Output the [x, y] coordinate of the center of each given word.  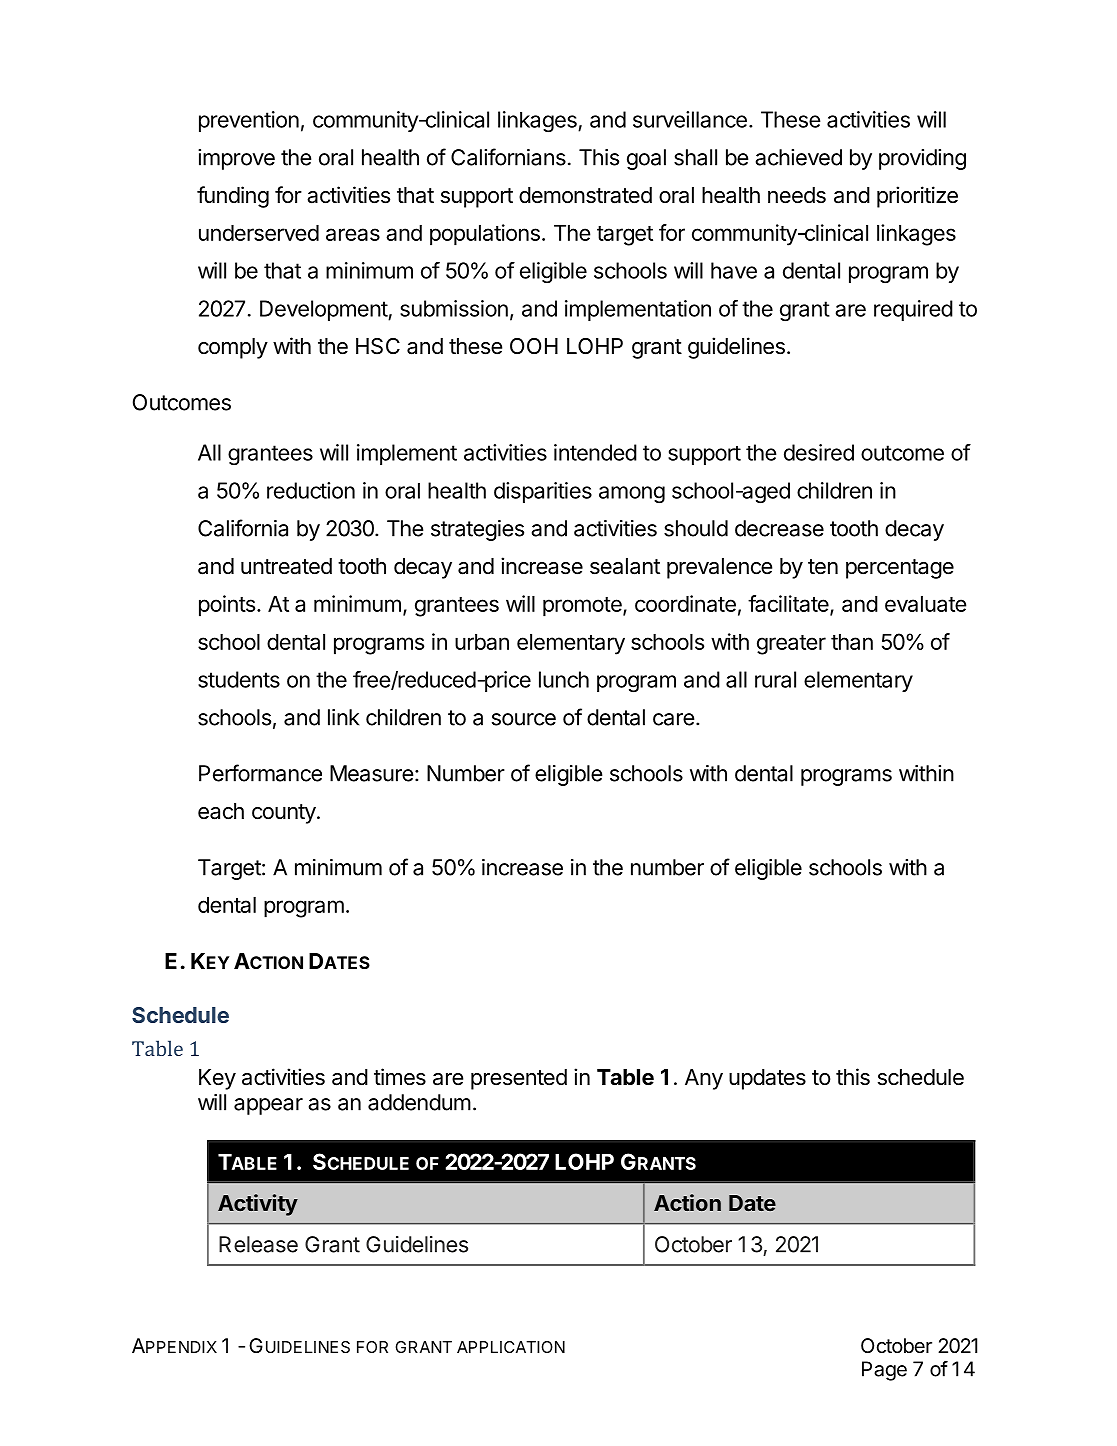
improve [236, 159]
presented [519, 1079]
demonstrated [585, 195]
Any [704, 1079]
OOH [534, 346]
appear [268, 1106]
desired [819, 452]
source [524, 719]
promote [583, 607]
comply [233, 348]
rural [775, 679]
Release [258, 1244]
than [852, 642]
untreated [286, 566]
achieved [798, 157]
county [284, 814]
